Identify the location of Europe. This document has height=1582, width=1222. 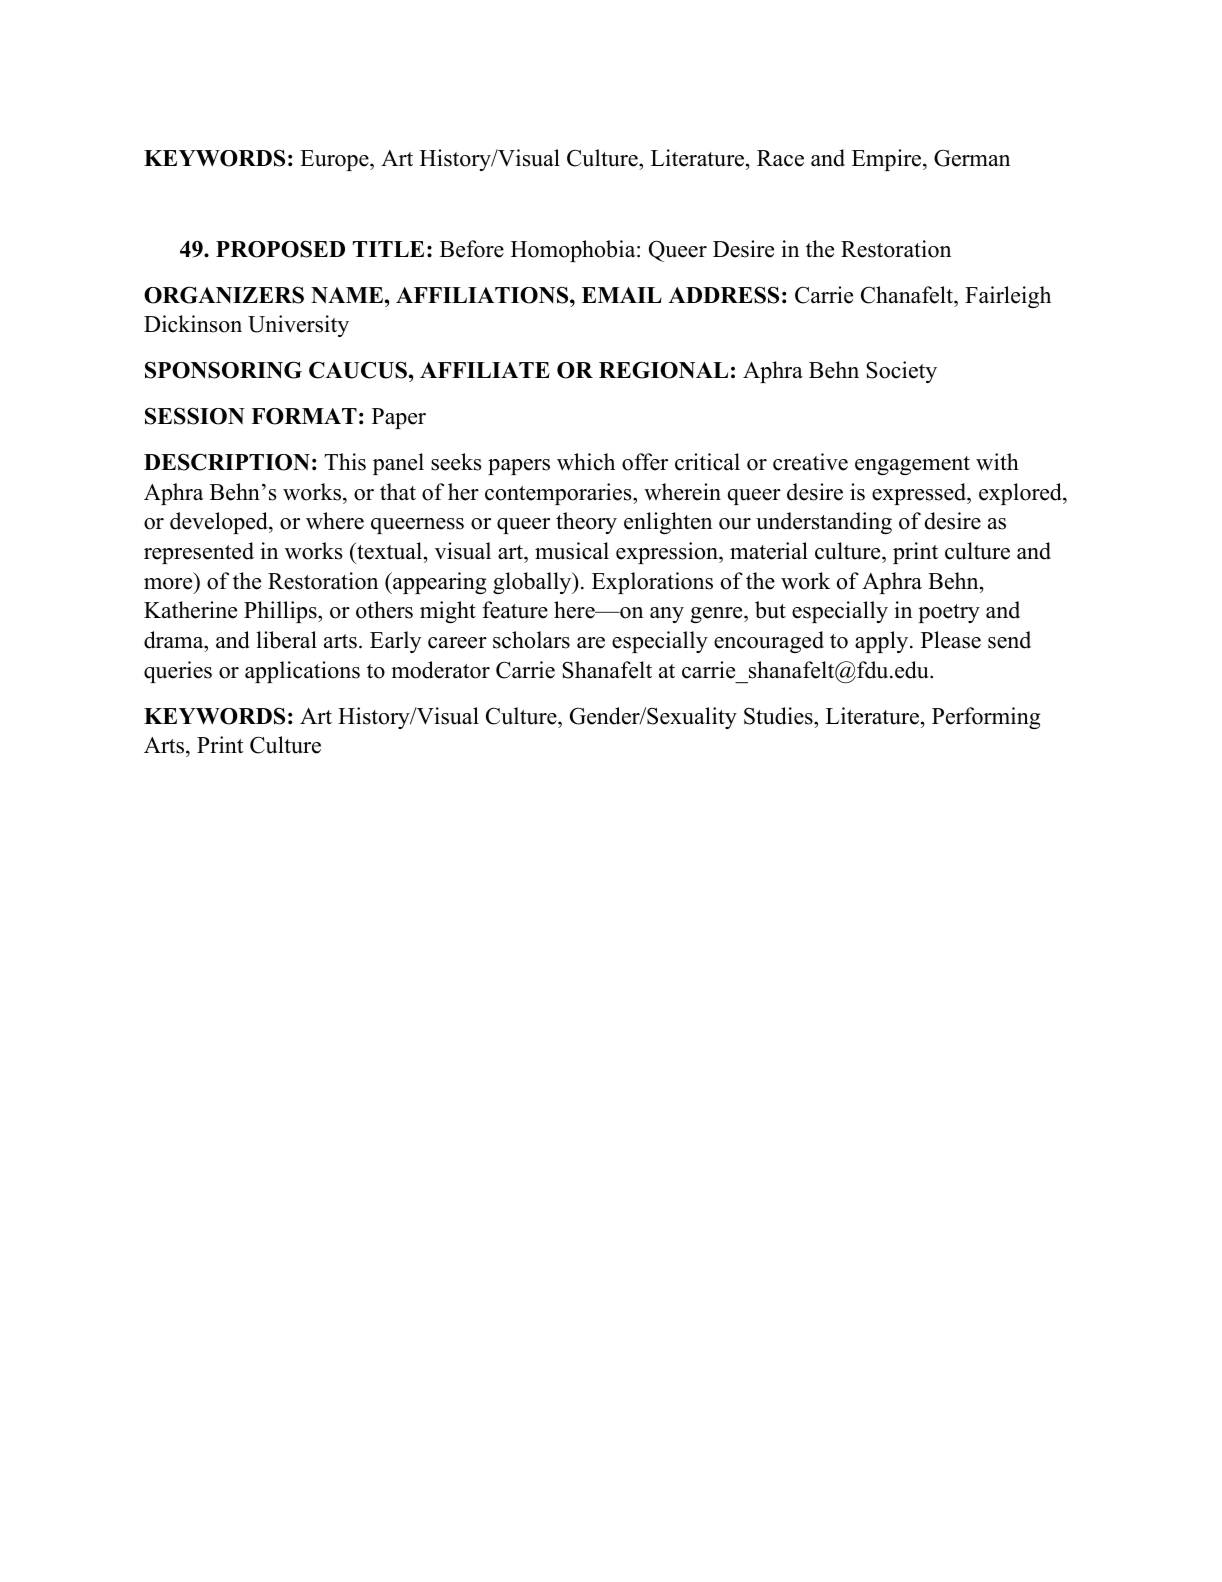
(335, 160).
